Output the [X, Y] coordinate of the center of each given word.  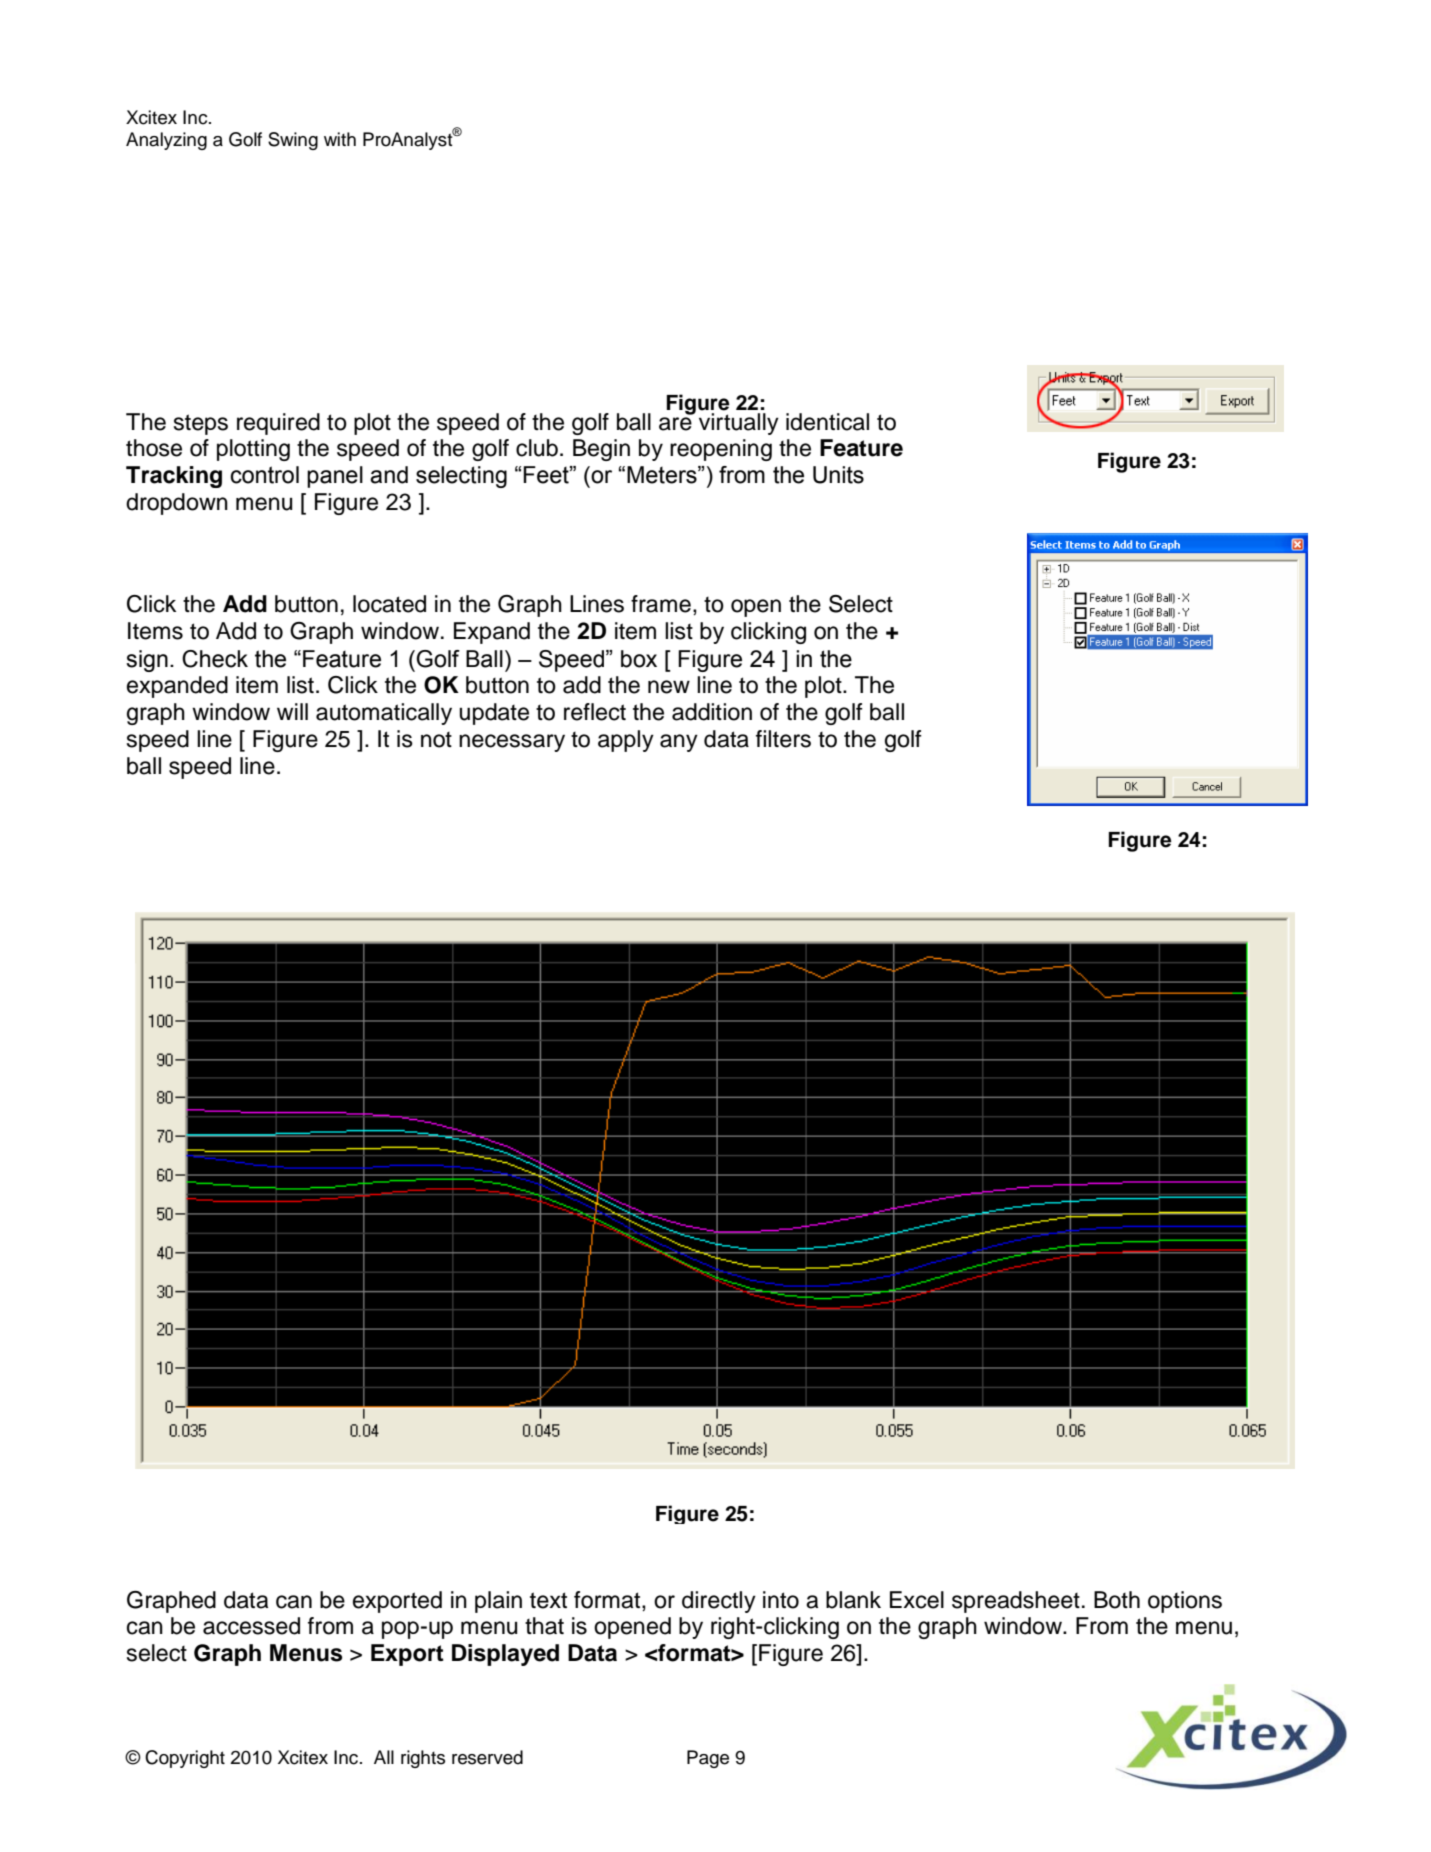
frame [661, 604]
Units [838, 475]
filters [783, 739]
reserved [487, 1757]
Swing [293, 141]
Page [708, 1759]
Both [1117, 1600]
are [675, 424]
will [292, 711]
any [679, 743]
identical [827, 422]
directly [719, 1602]
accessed [251, 1626]
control [264, 475]
